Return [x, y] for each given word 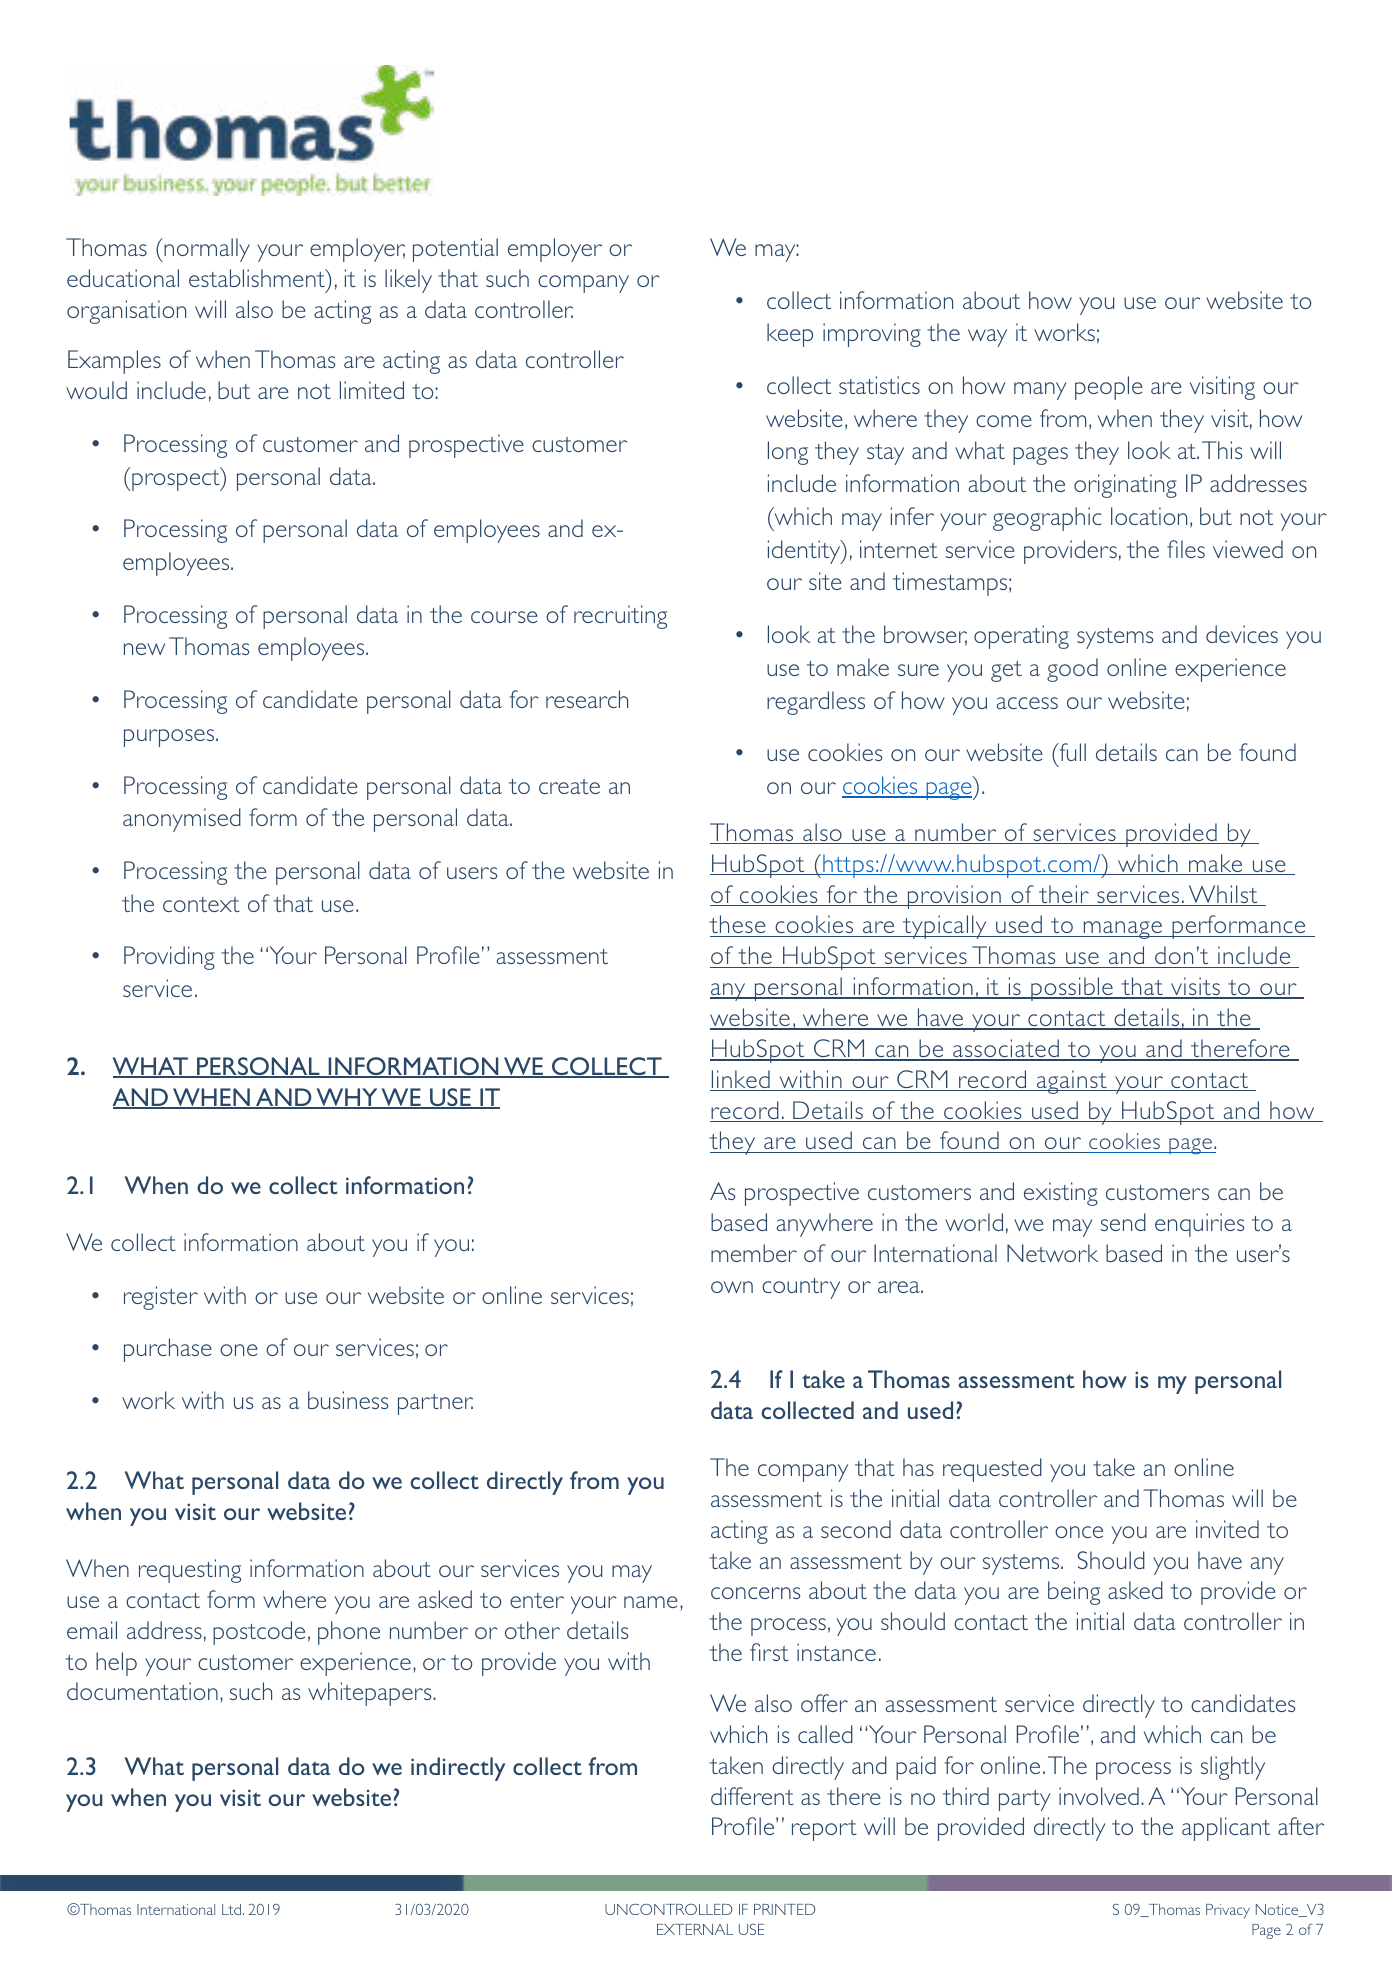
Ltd [231, 1909]
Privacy [1228, 1911]
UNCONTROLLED [668, 1909]
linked [741, 1080]
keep [790, 335]
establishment [258, 278]
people [1109, 388]
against [1072, 1082]
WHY [347, 1098]
